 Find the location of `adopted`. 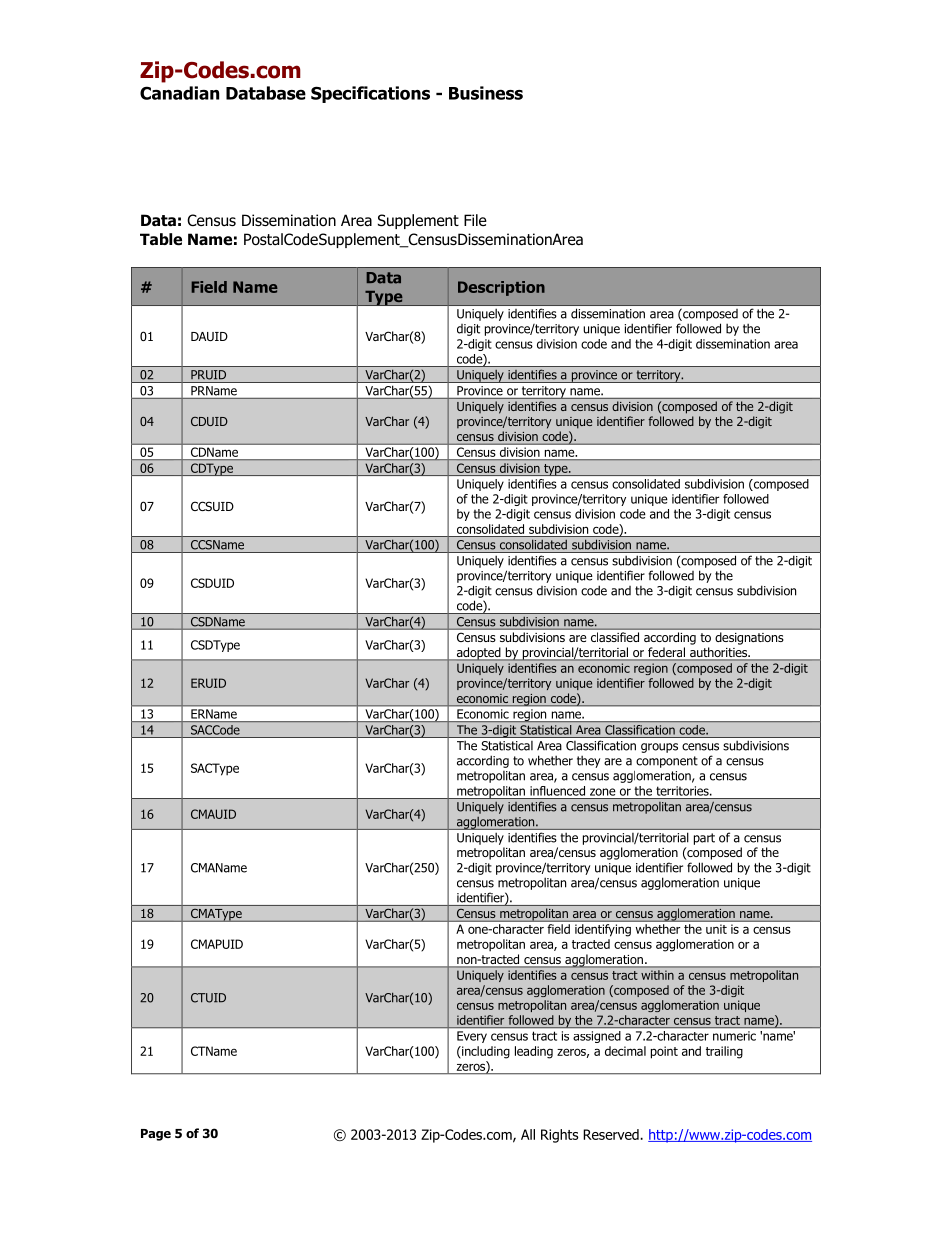

adopted is located at coordinates (478, 654).
